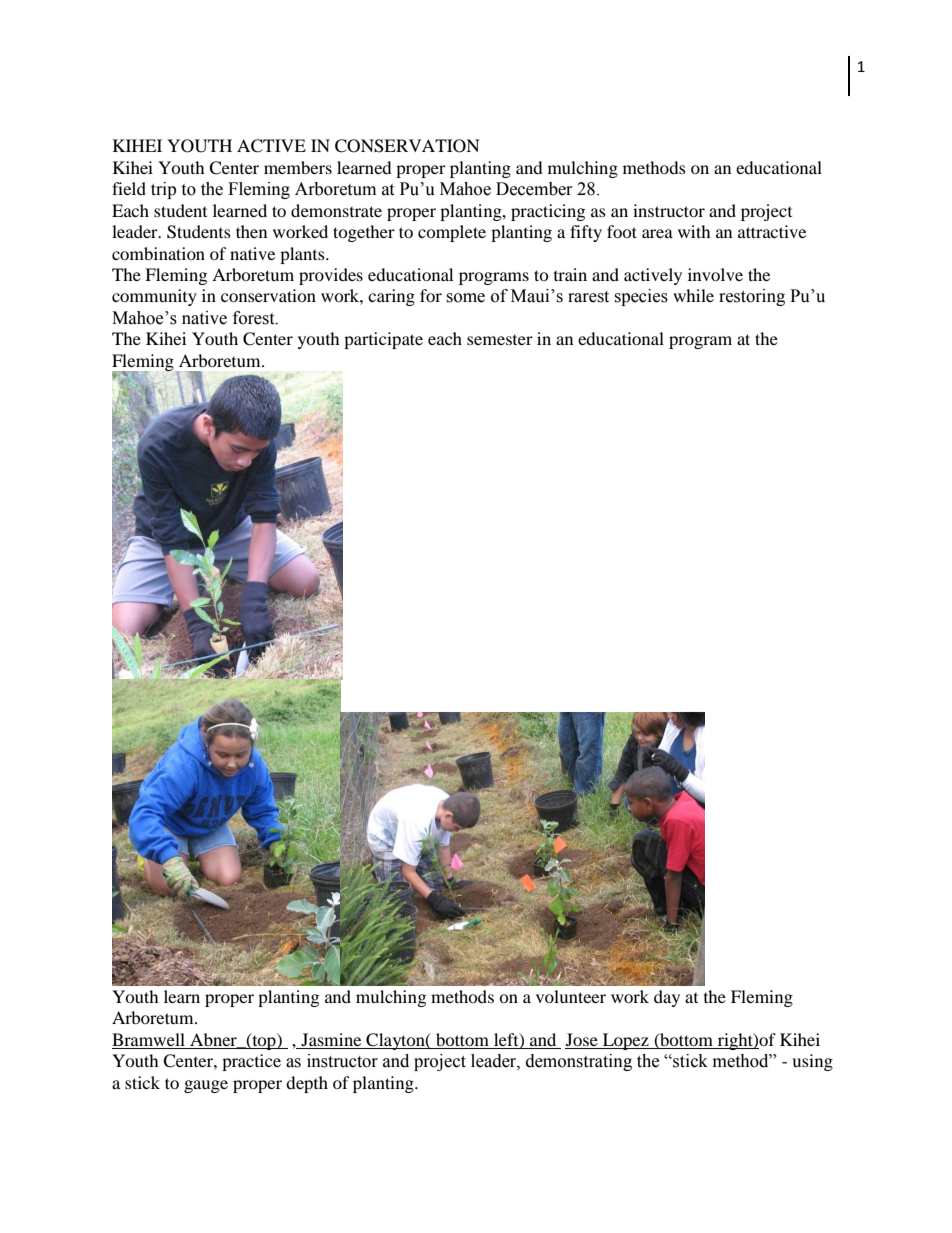  What do you see at coordinates (667, 998) in the screenshot?
I see `day` at bounding box center [667, 998].
